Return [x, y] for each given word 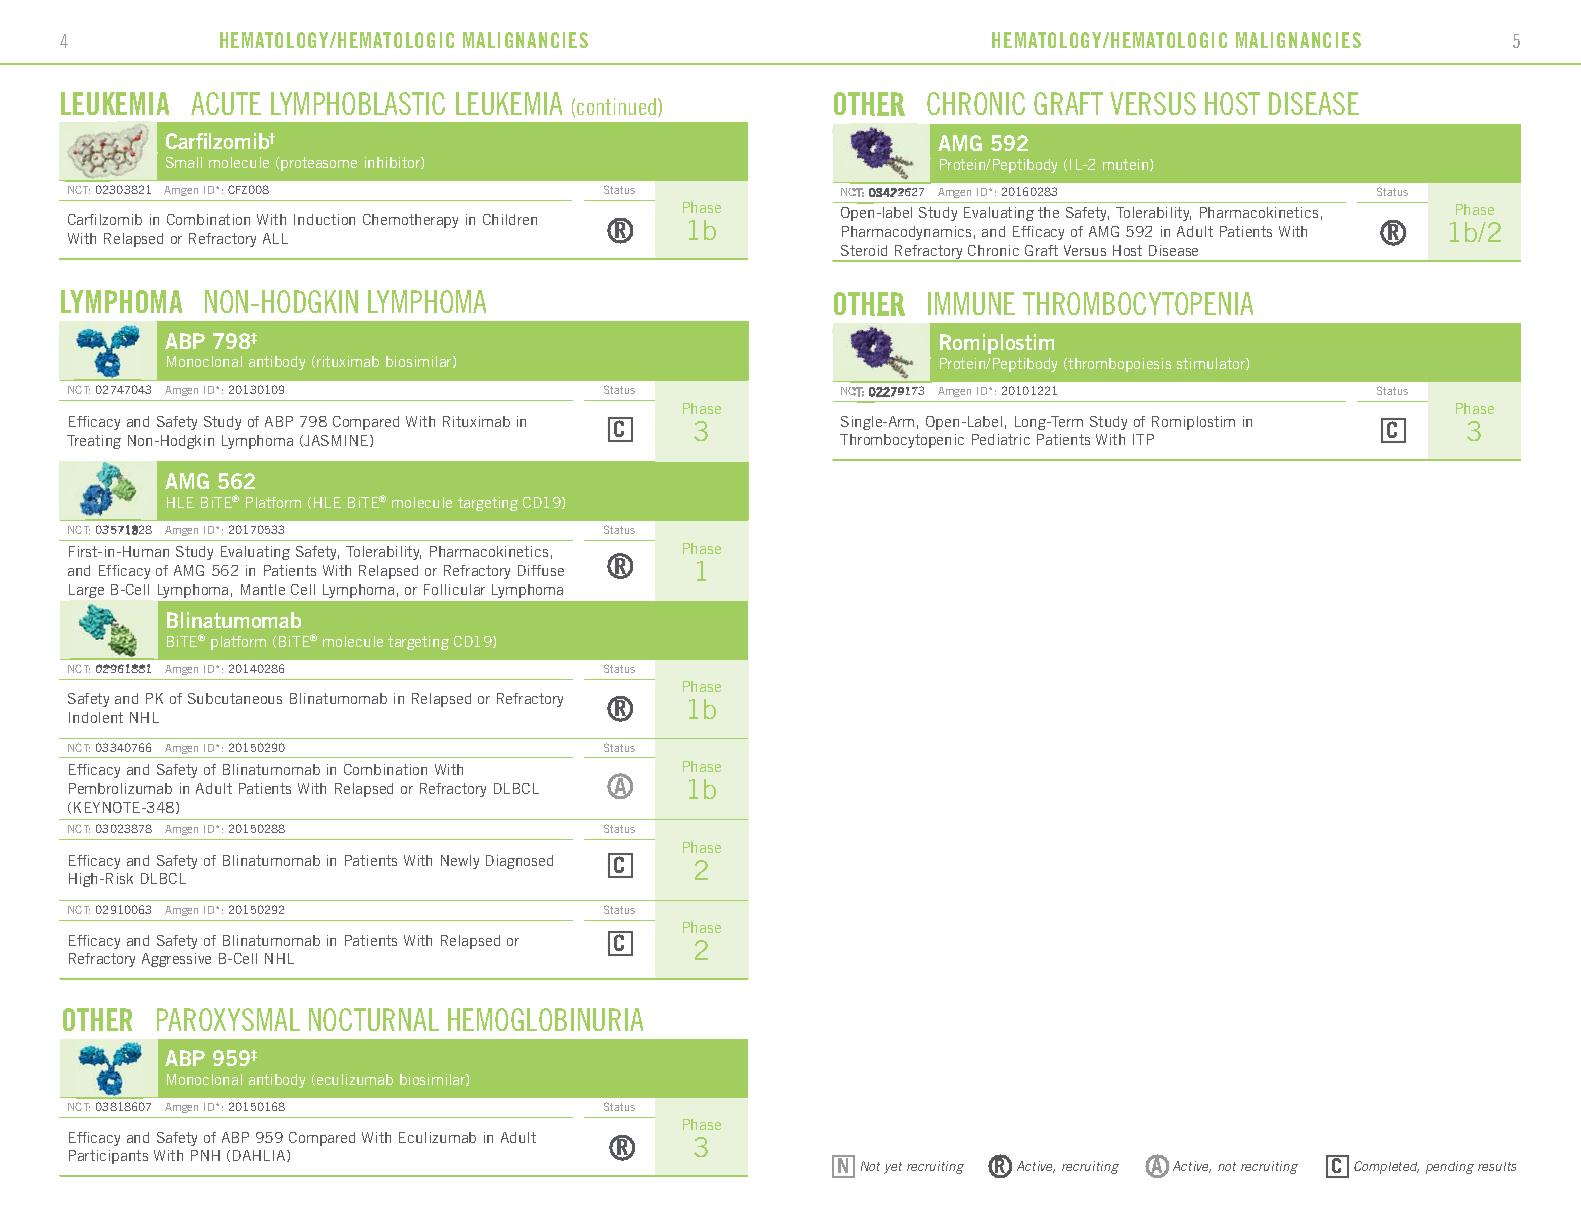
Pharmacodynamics [906, 233]
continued [616, 106]
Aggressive [176, 960]
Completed [1386, 1167]
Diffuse [541, 570]
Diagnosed [519, 862]
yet [893, 1168]
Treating [94, 442]
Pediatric [1001, 439]
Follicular [454, 589]
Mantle [263, 589]
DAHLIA [260, 1156]
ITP [1143, 439]
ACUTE [226, 103]
